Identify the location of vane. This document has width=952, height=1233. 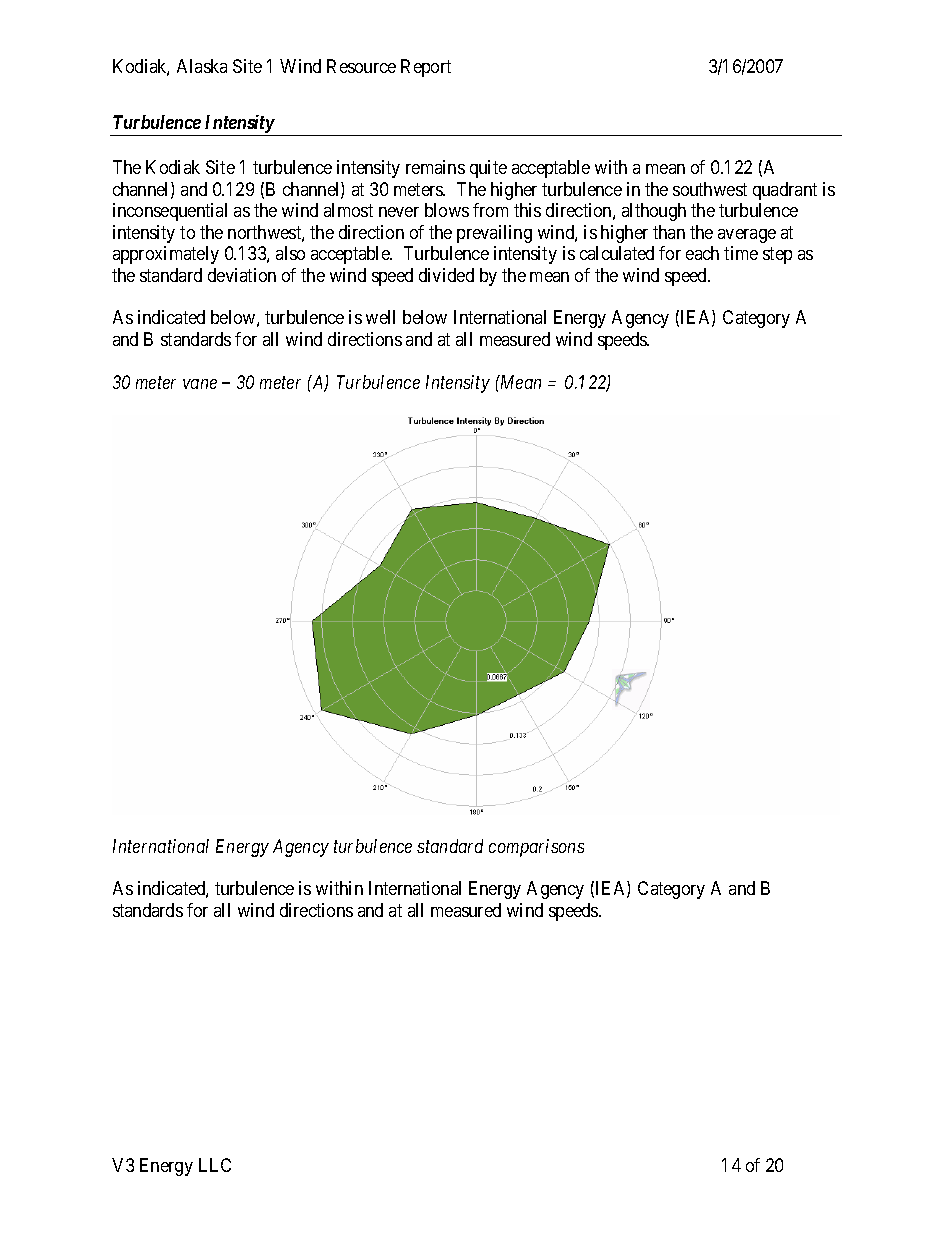
(200, 384).
